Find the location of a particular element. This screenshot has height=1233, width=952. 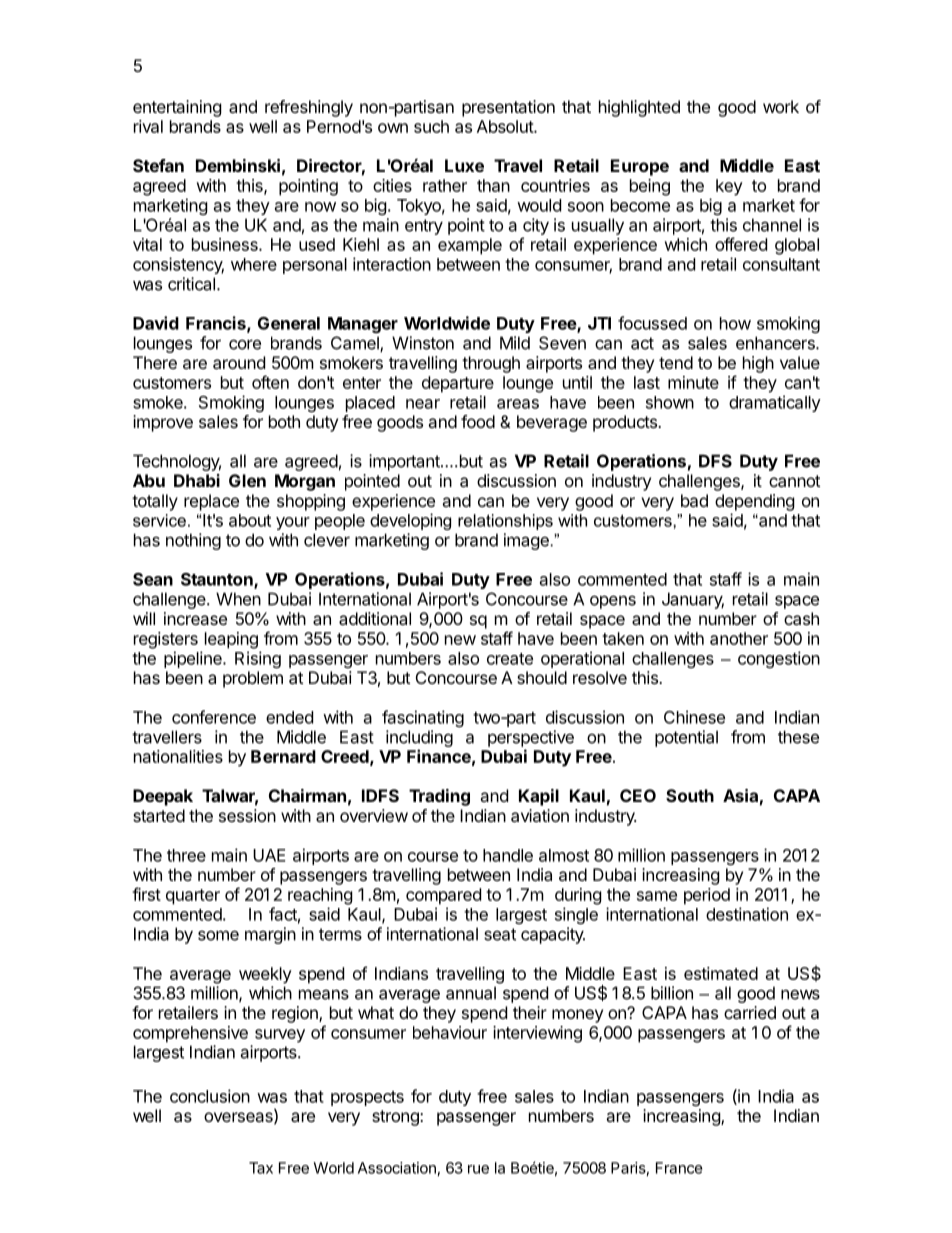

conclusion is located at coordinates (210, 1096).
